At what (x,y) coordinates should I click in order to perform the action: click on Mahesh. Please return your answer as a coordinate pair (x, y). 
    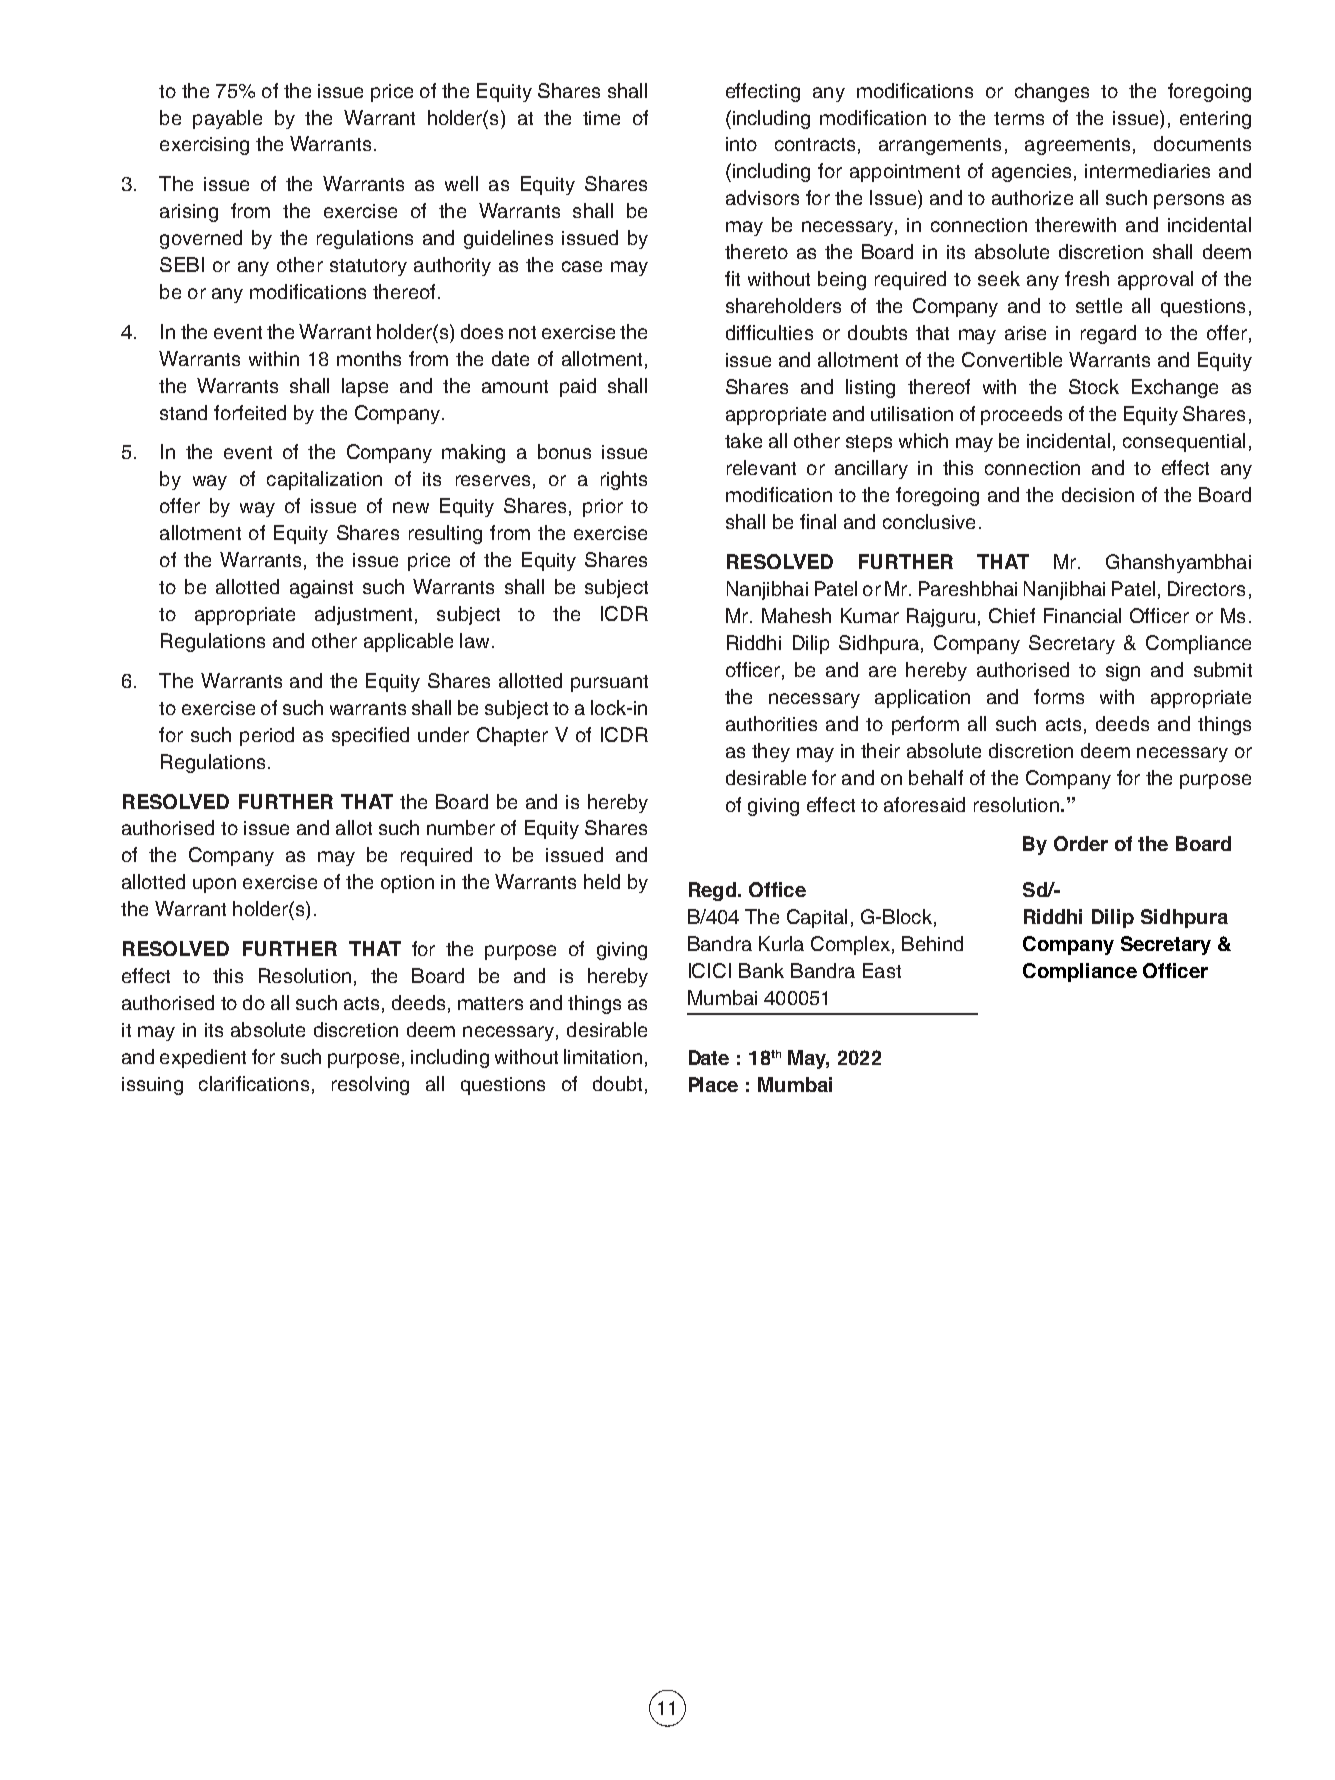
    Looking at the image, I should click on (796, 615).
